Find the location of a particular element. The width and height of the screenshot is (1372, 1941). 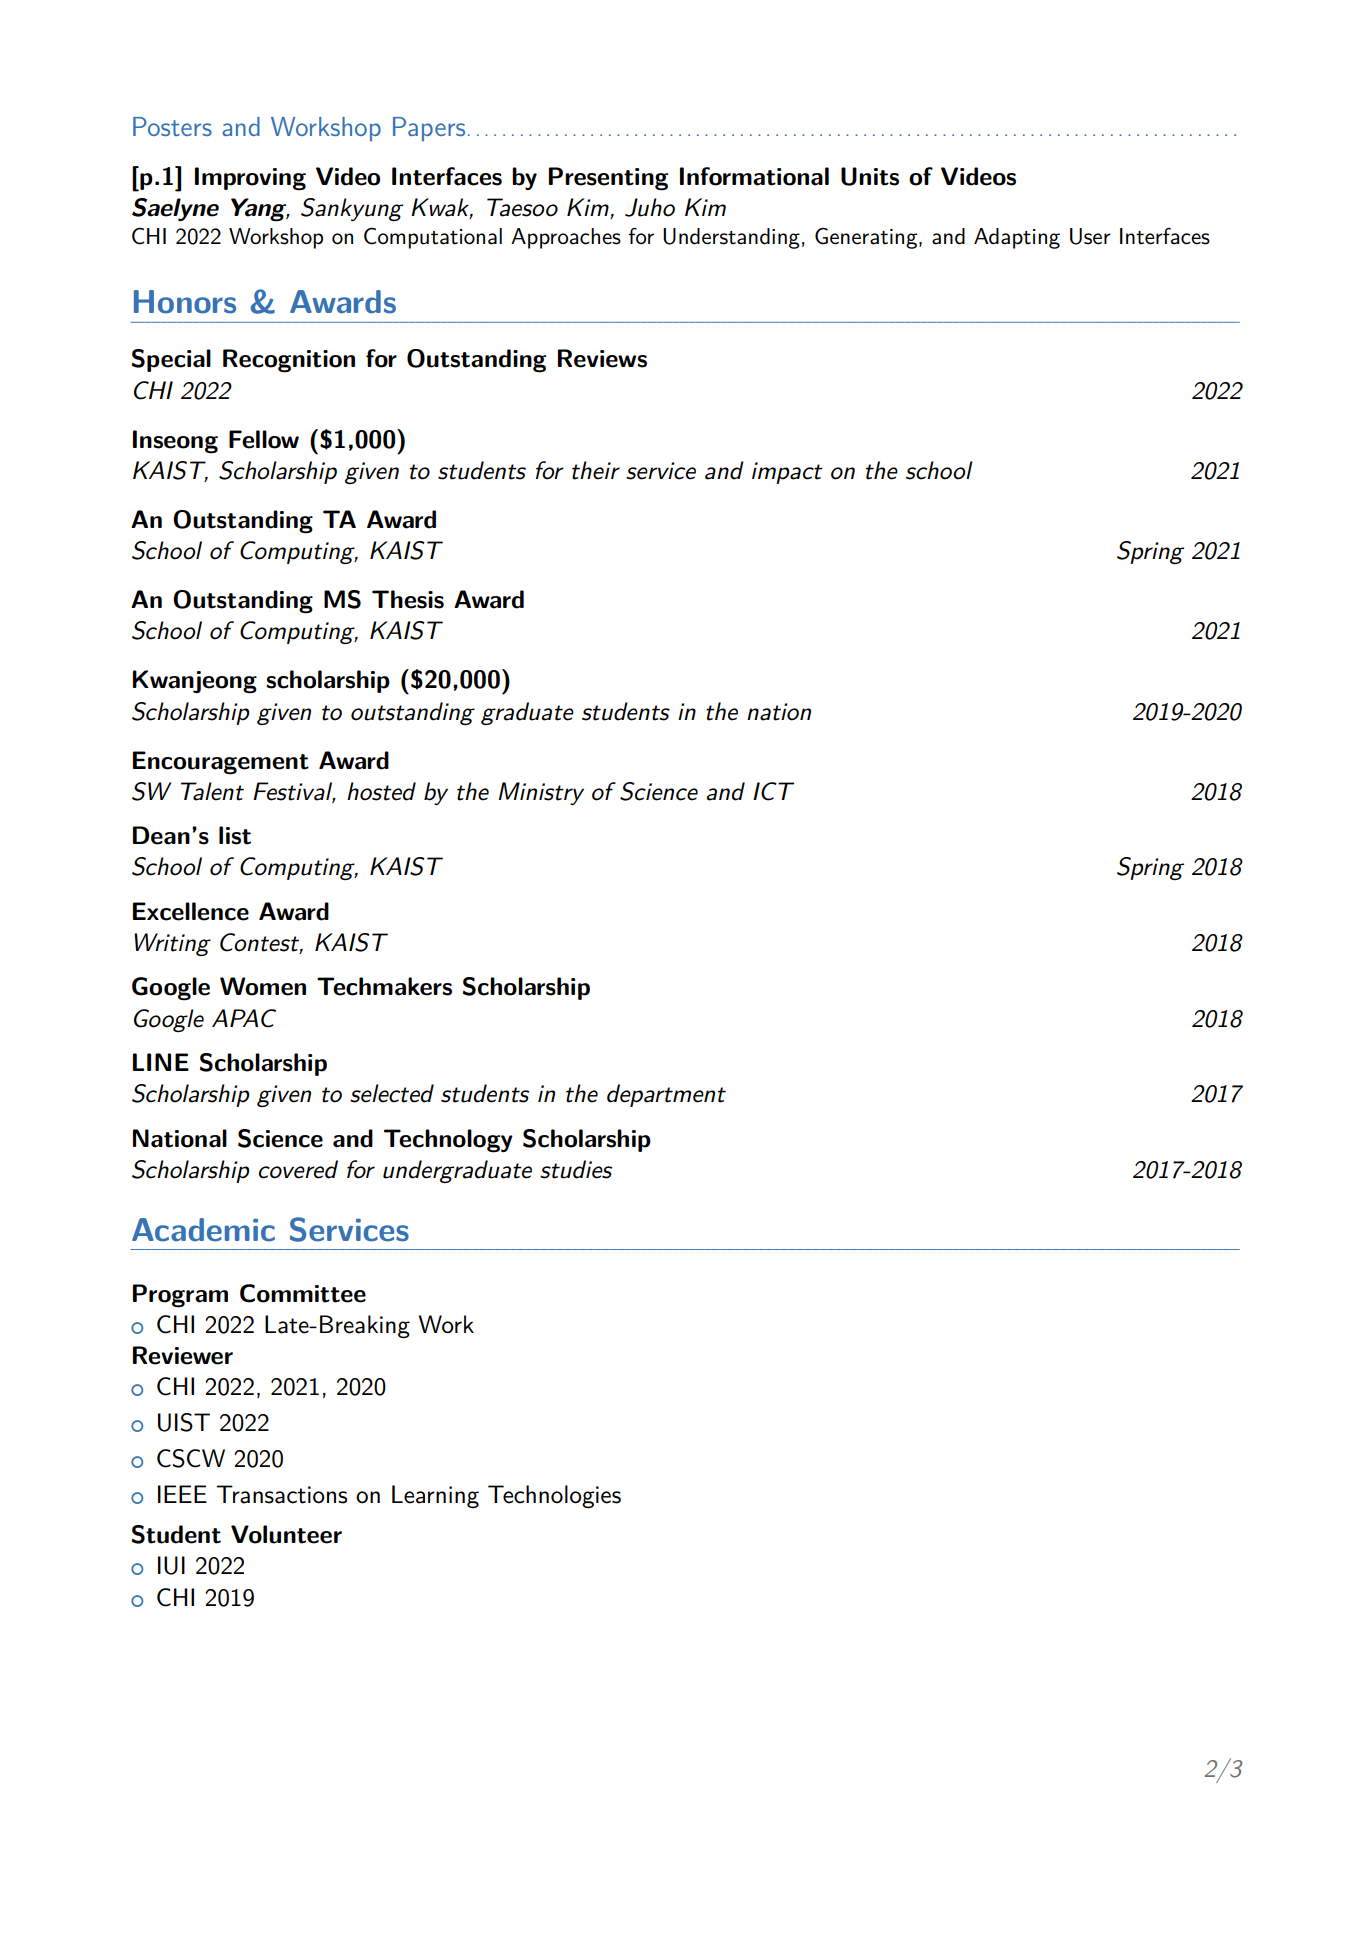

Improving is located at coordinates (250, 179).
